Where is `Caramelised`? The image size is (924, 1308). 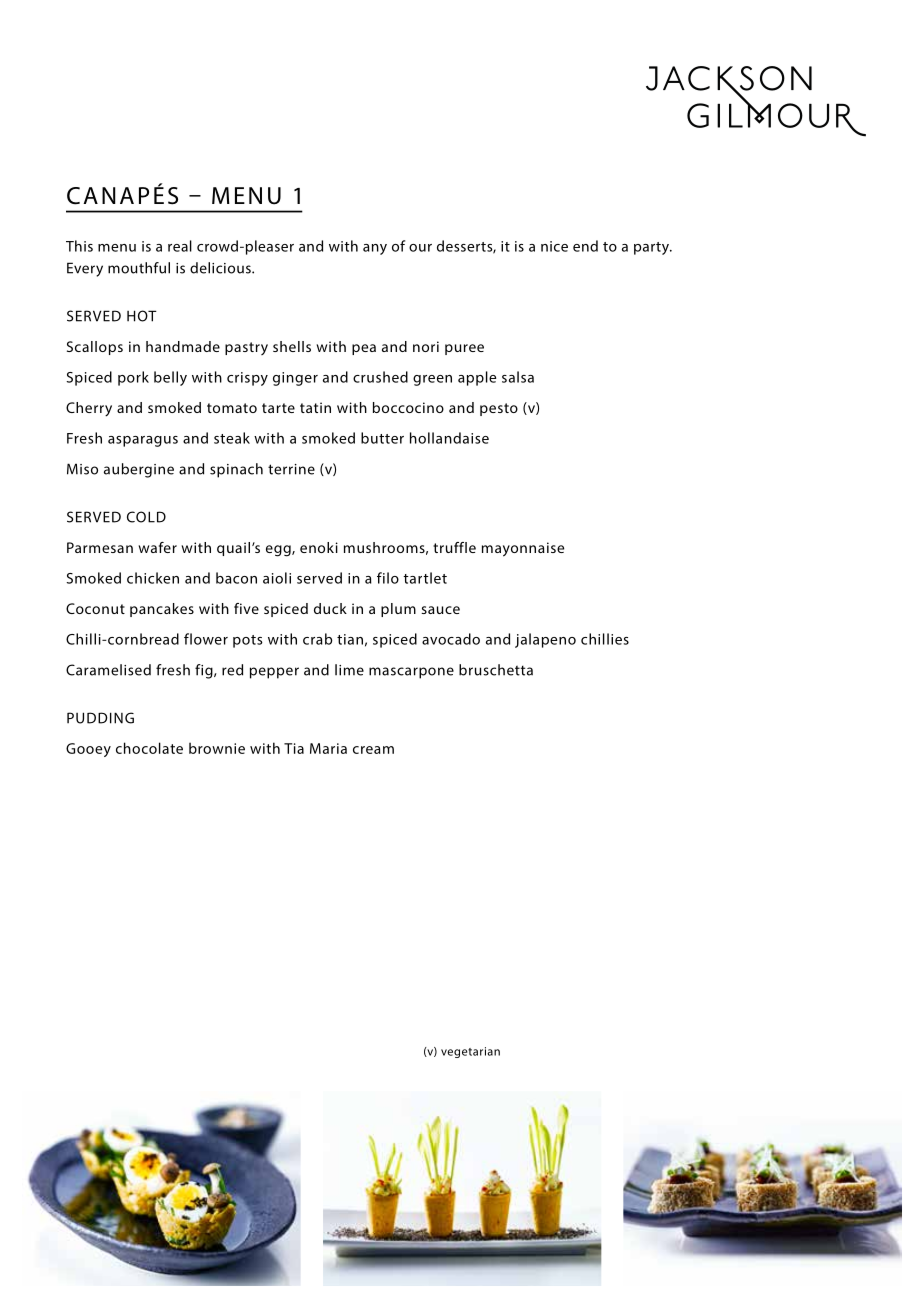 Caramelised is located at coordinates (108, 670).
